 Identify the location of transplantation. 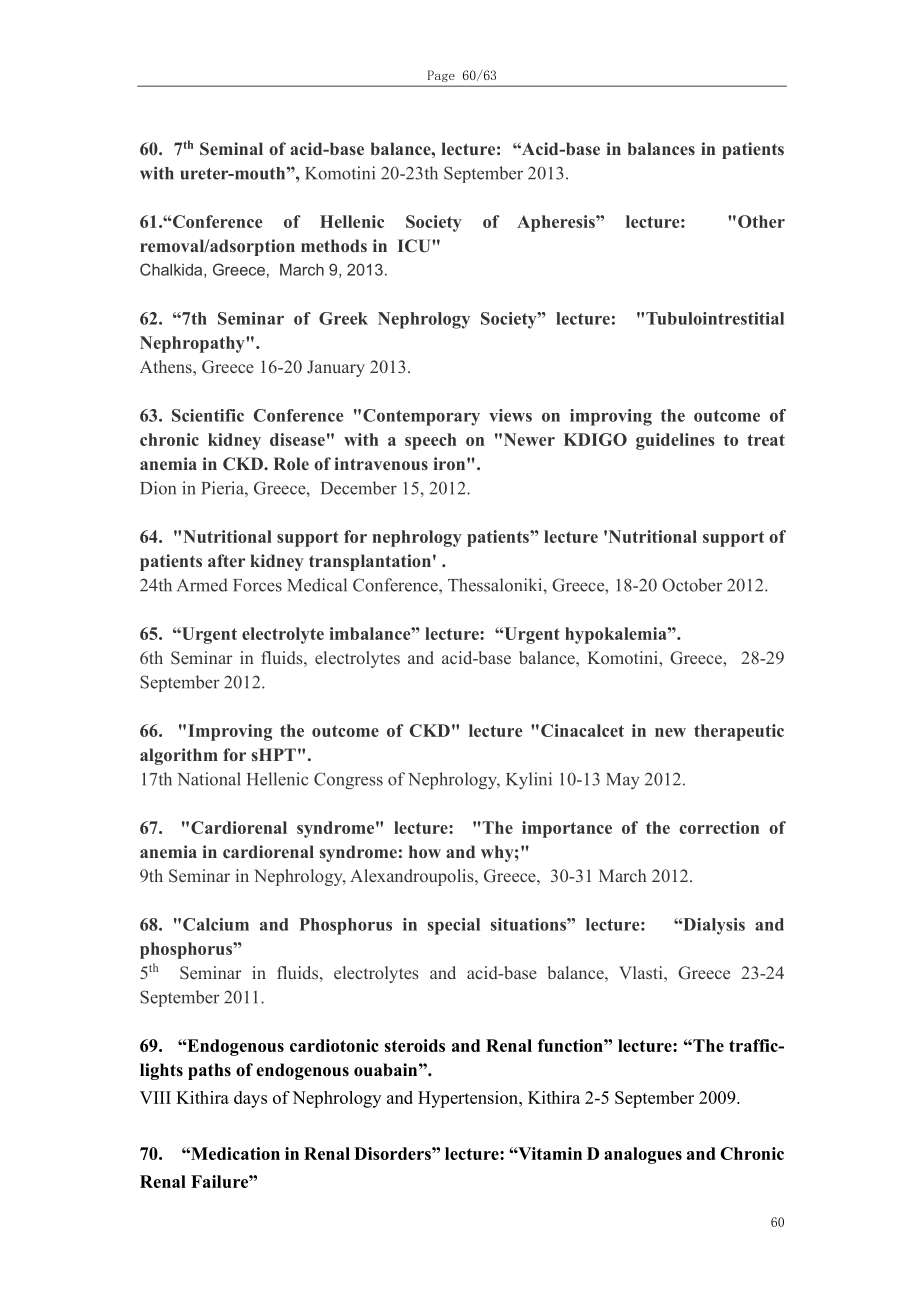
(370, 562).
